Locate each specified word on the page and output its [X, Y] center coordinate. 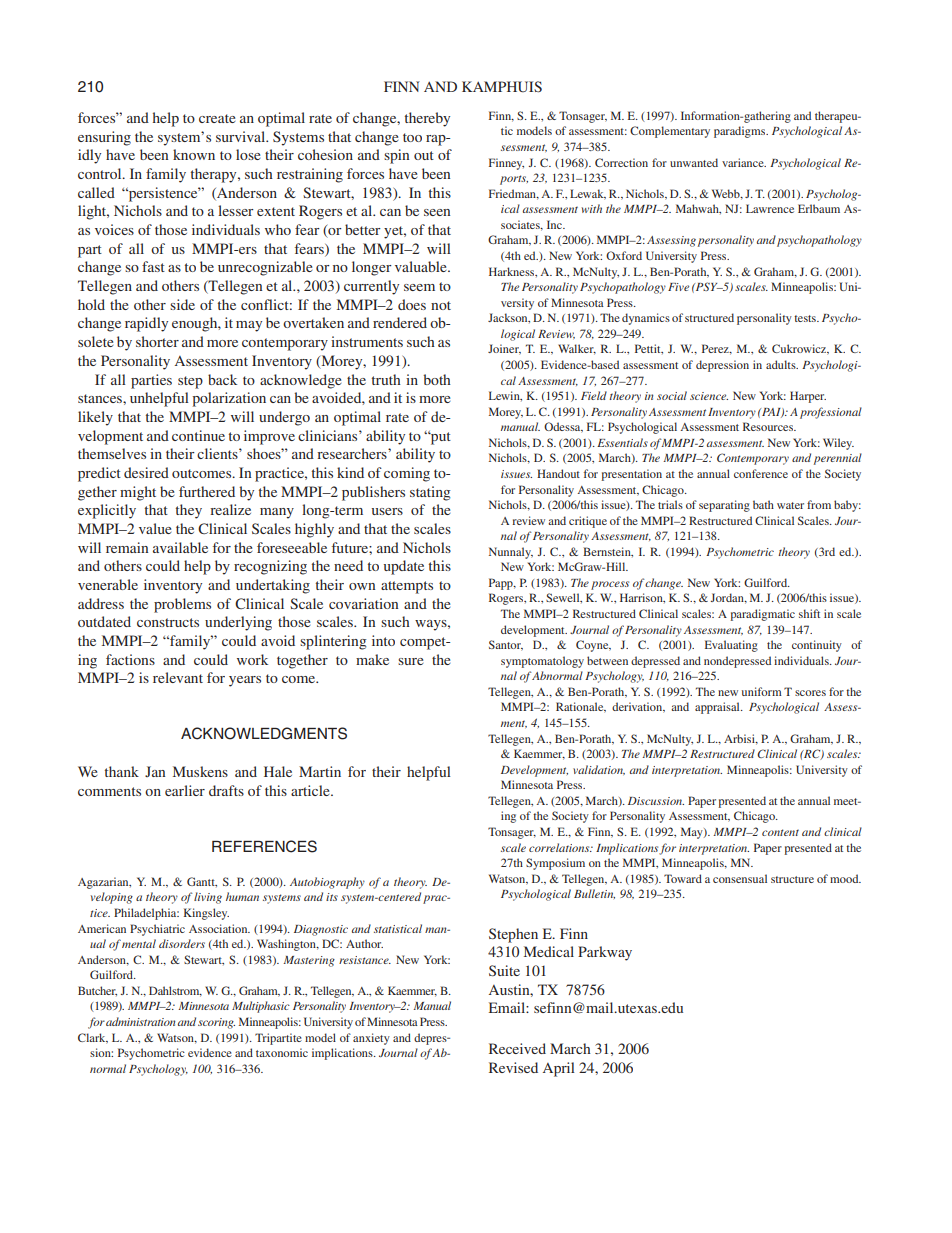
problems [182, 605]
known [194, 154]
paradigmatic [762, 615]
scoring [216, 1023]
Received [517, 1048]
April [559, 1069]
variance [744, 162]
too [412, 137]
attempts [407, 587]
